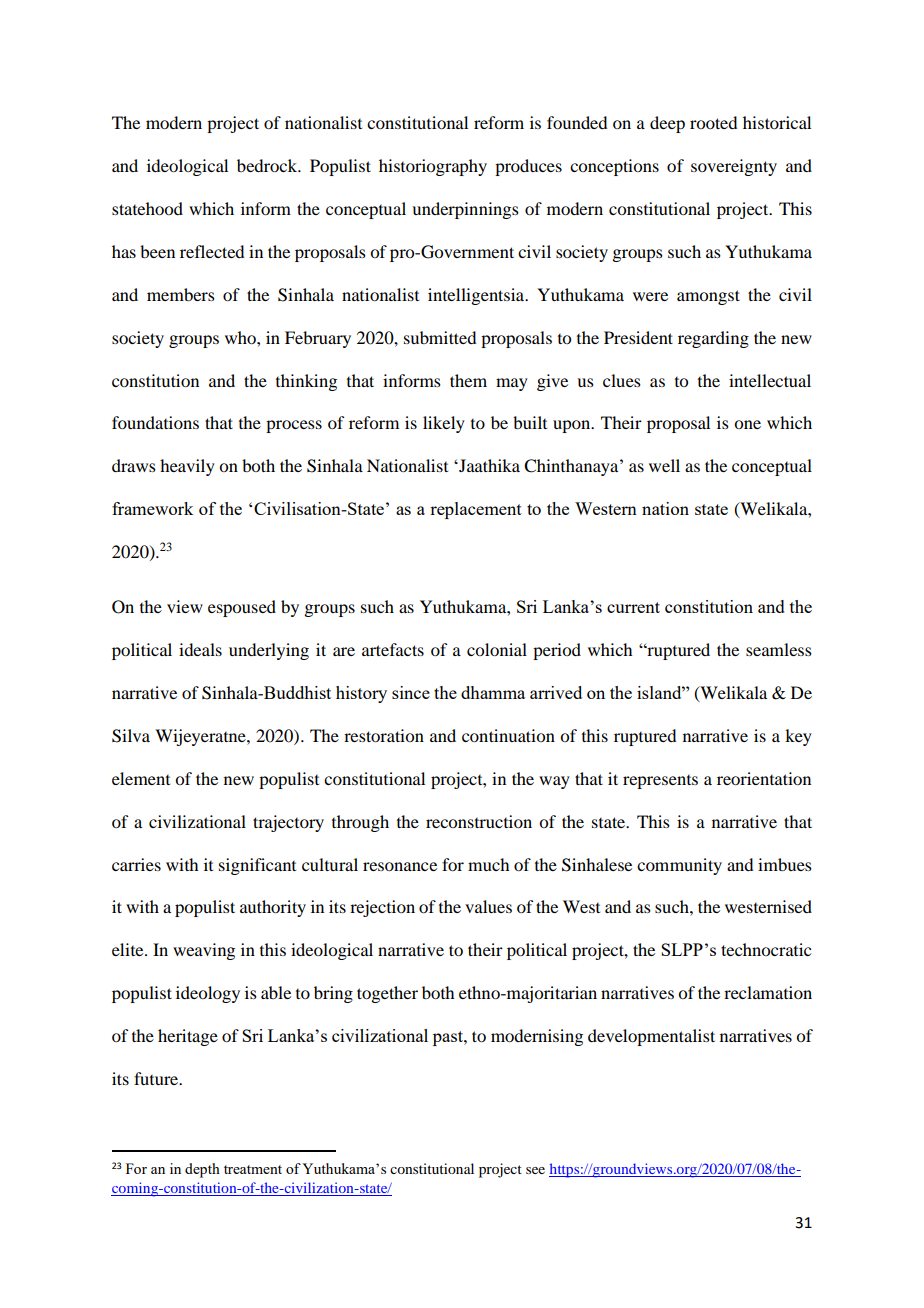  I want to click on colonial, so click(497, 649).
